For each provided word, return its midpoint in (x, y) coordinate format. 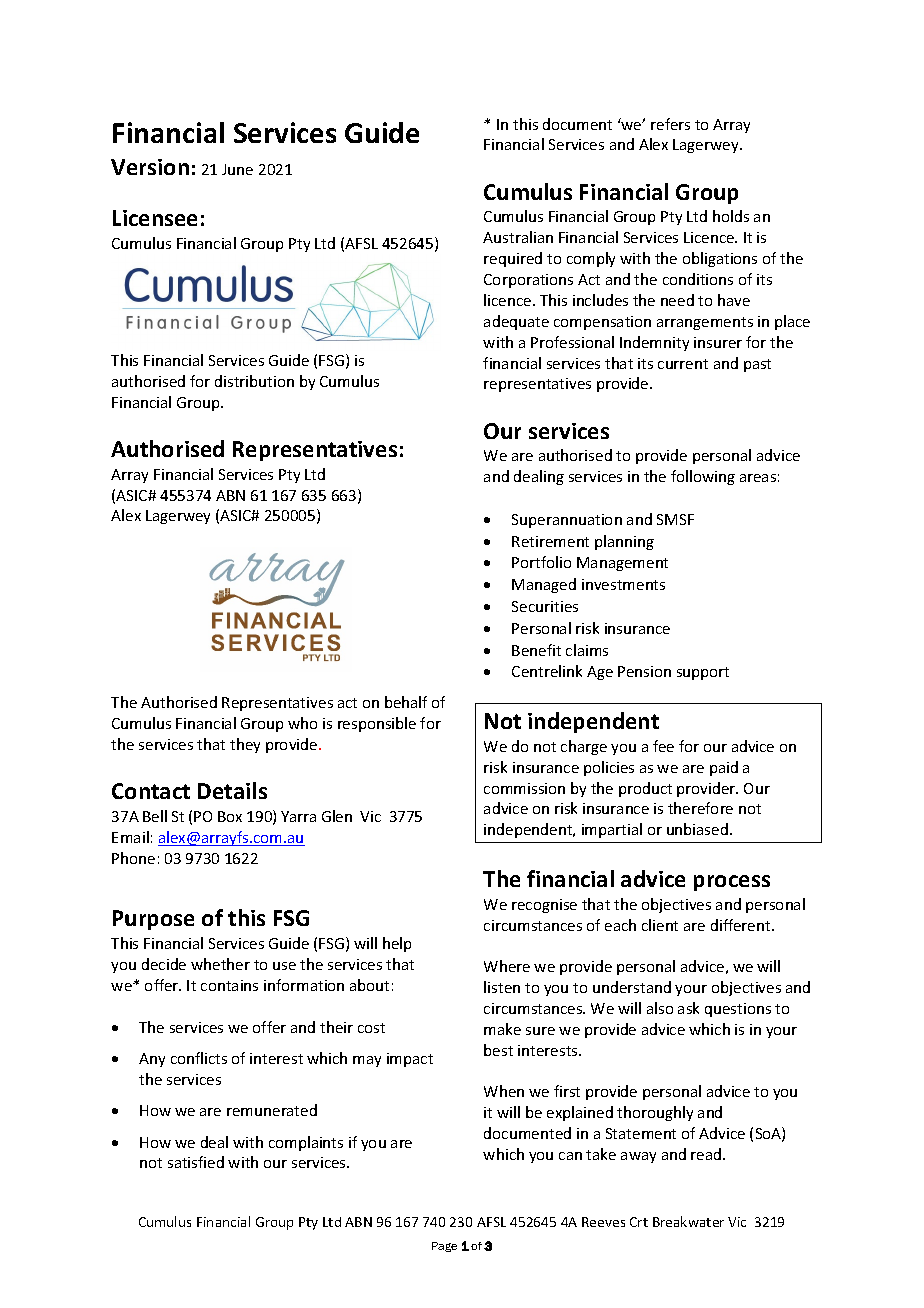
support (703, 673)
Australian (518, 237)
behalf (406, 702)
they (245, 745)
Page (444, 1247)
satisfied (196, 1162)
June (237, 169)
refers (670, 124)
